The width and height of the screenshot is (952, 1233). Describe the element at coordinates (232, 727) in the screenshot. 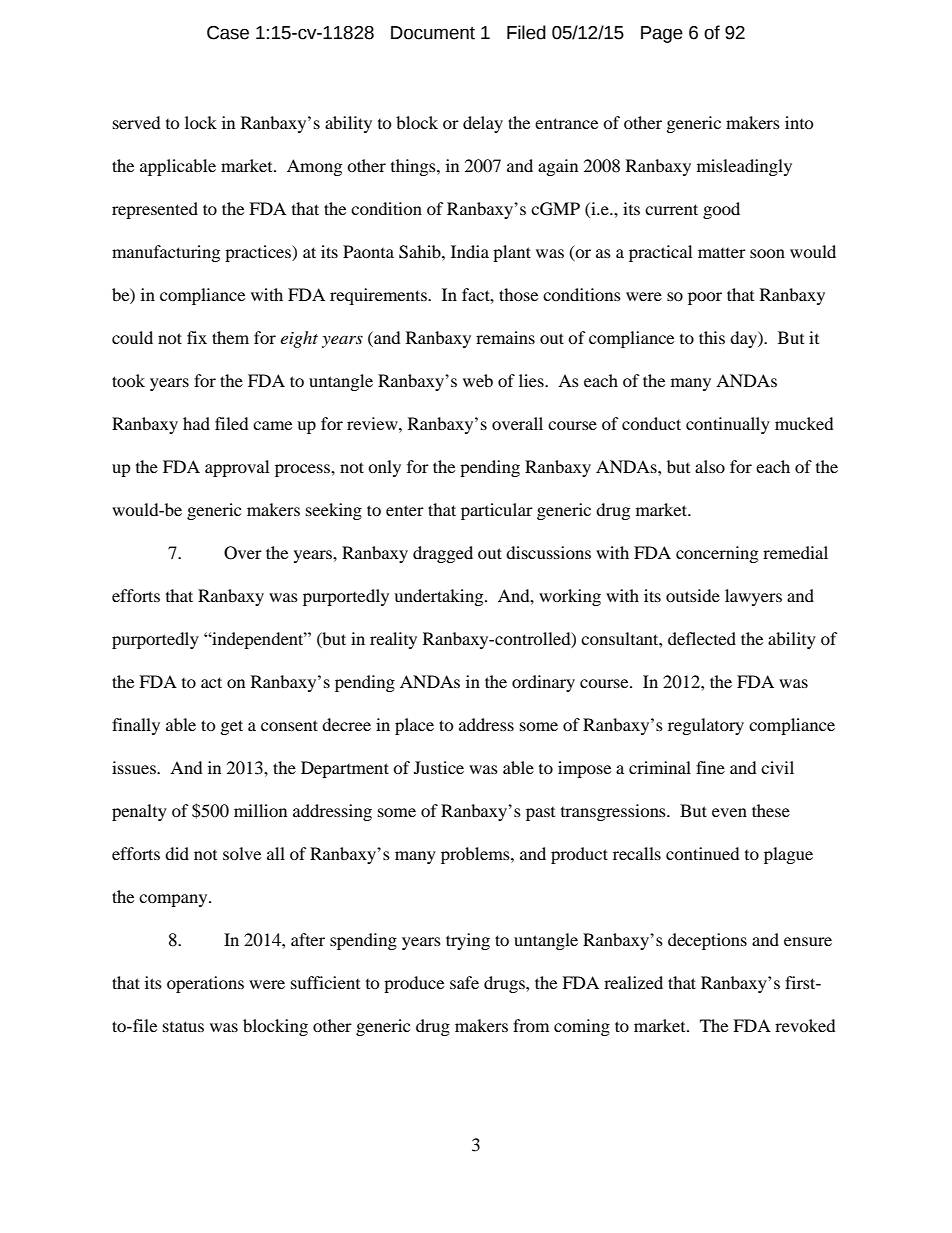

I see `get` at that location.
